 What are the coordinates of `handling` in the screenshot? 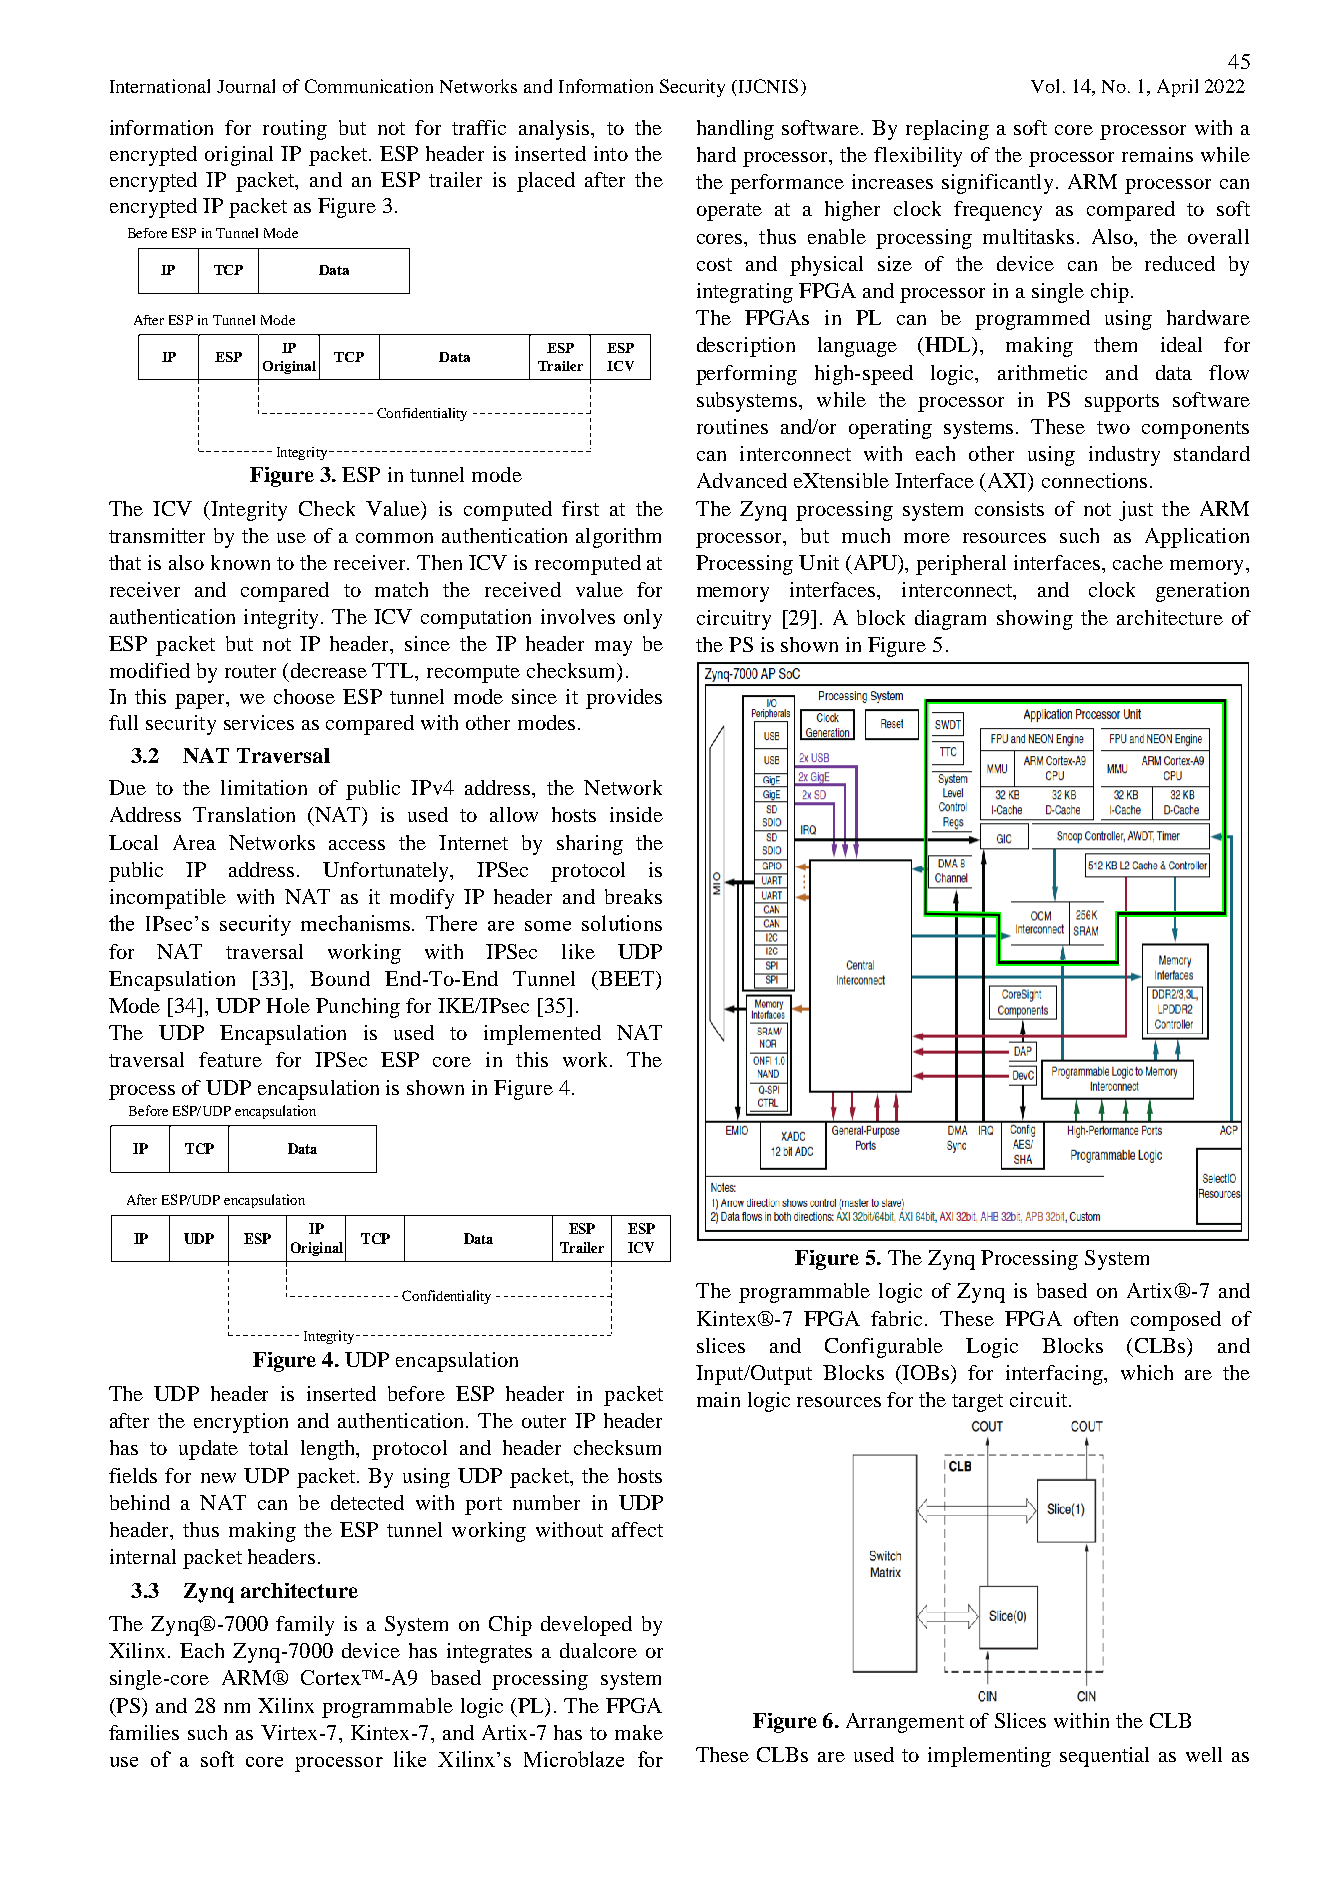 It's located at (735, 130).
